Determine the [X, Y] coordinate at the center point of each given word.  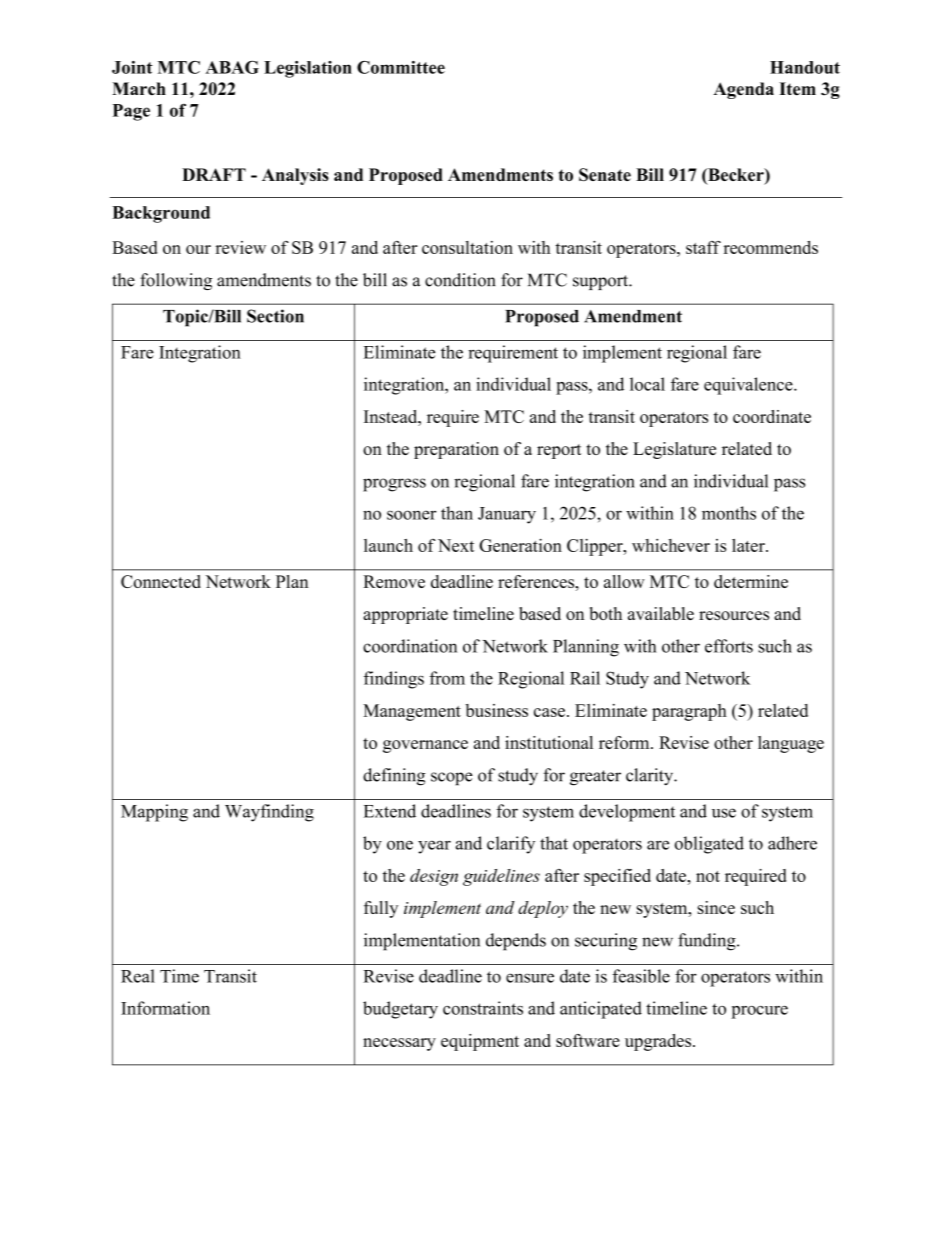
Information [165, 1008]
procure [759, 1012]
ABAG [232, 67]
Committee [401, 67]
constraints [483, 1008]
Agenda [743, 90]
